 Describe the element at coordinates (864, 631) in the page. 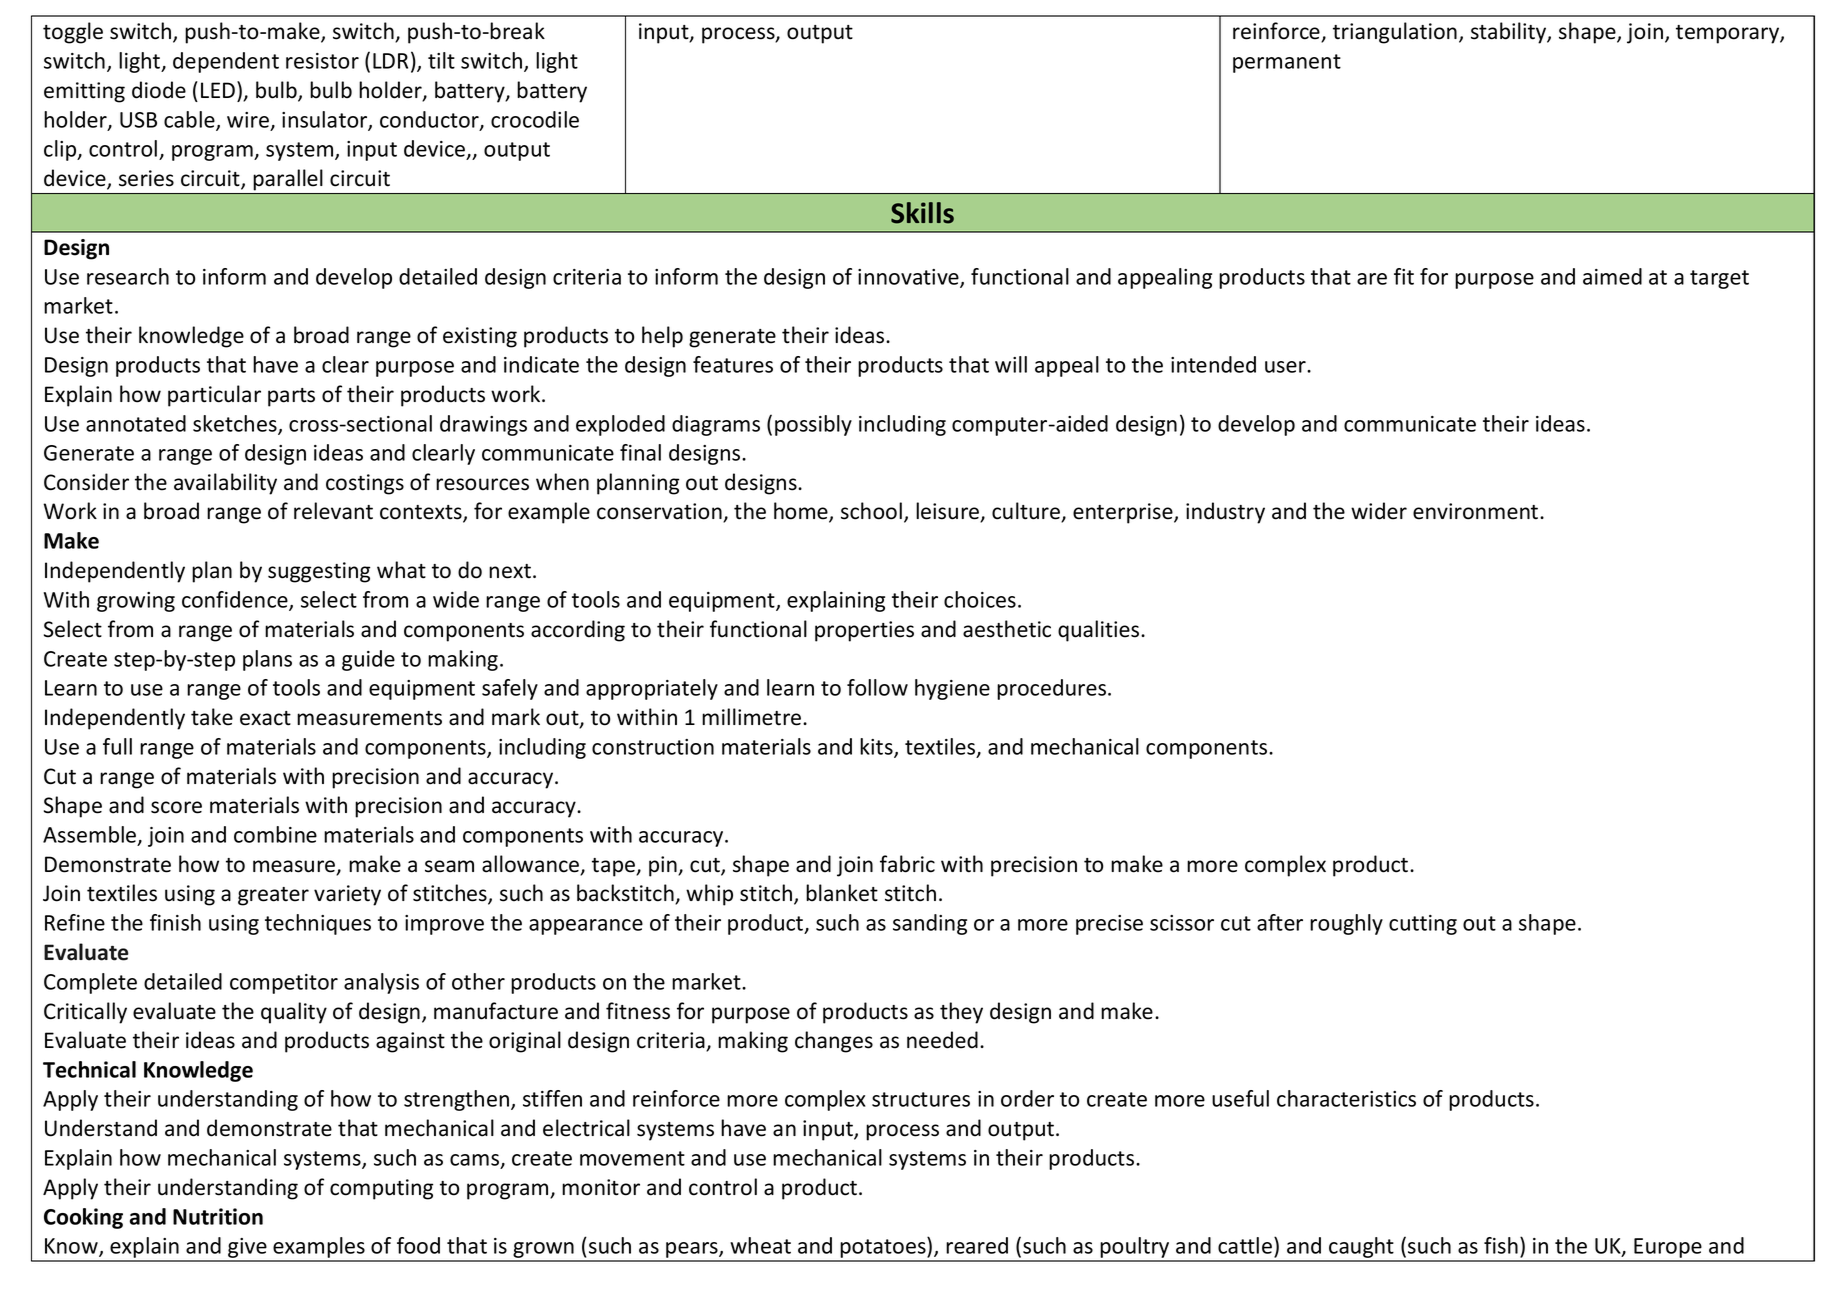

I see `properties` at that location.
